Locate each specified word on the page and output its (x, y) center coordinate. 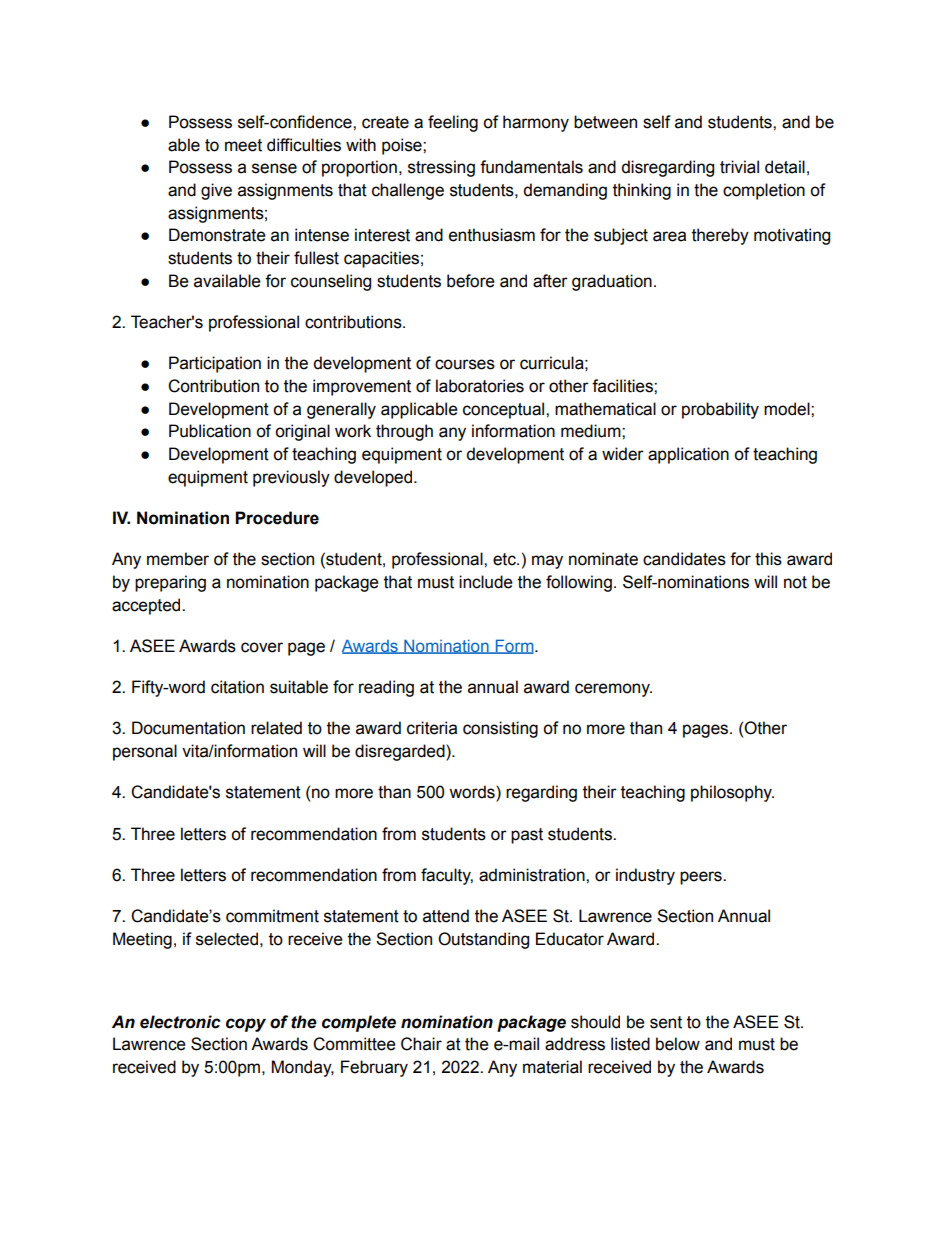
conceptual (505, 410)
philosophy (732, 793)
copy (246, 1025)
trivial (739, 167)
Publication (210, 431)
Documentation (188, 728)
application (688, 455)
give (216, 191)
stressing (441, 168)
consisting (500, 729)
